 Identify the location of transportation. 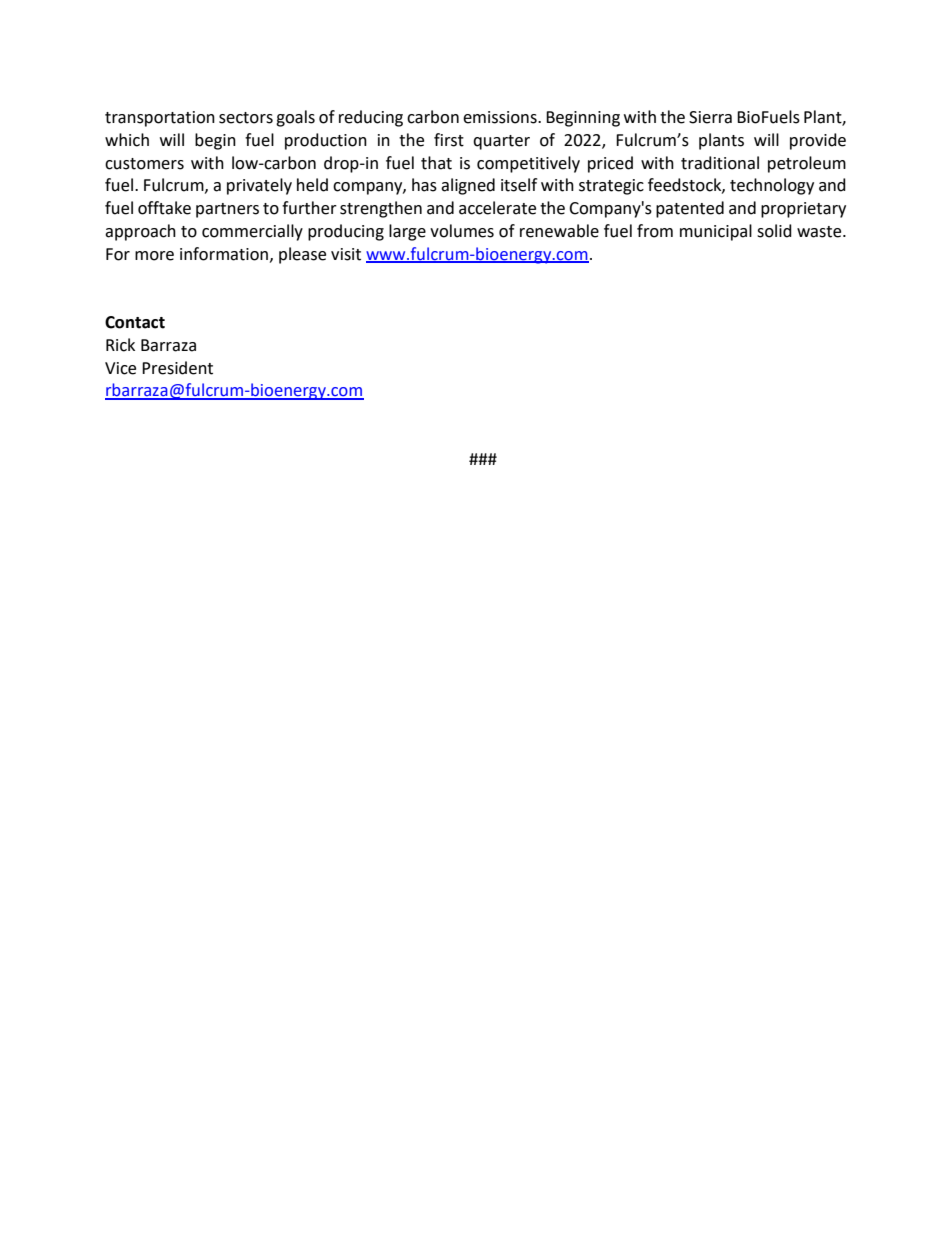
(160, 119).
